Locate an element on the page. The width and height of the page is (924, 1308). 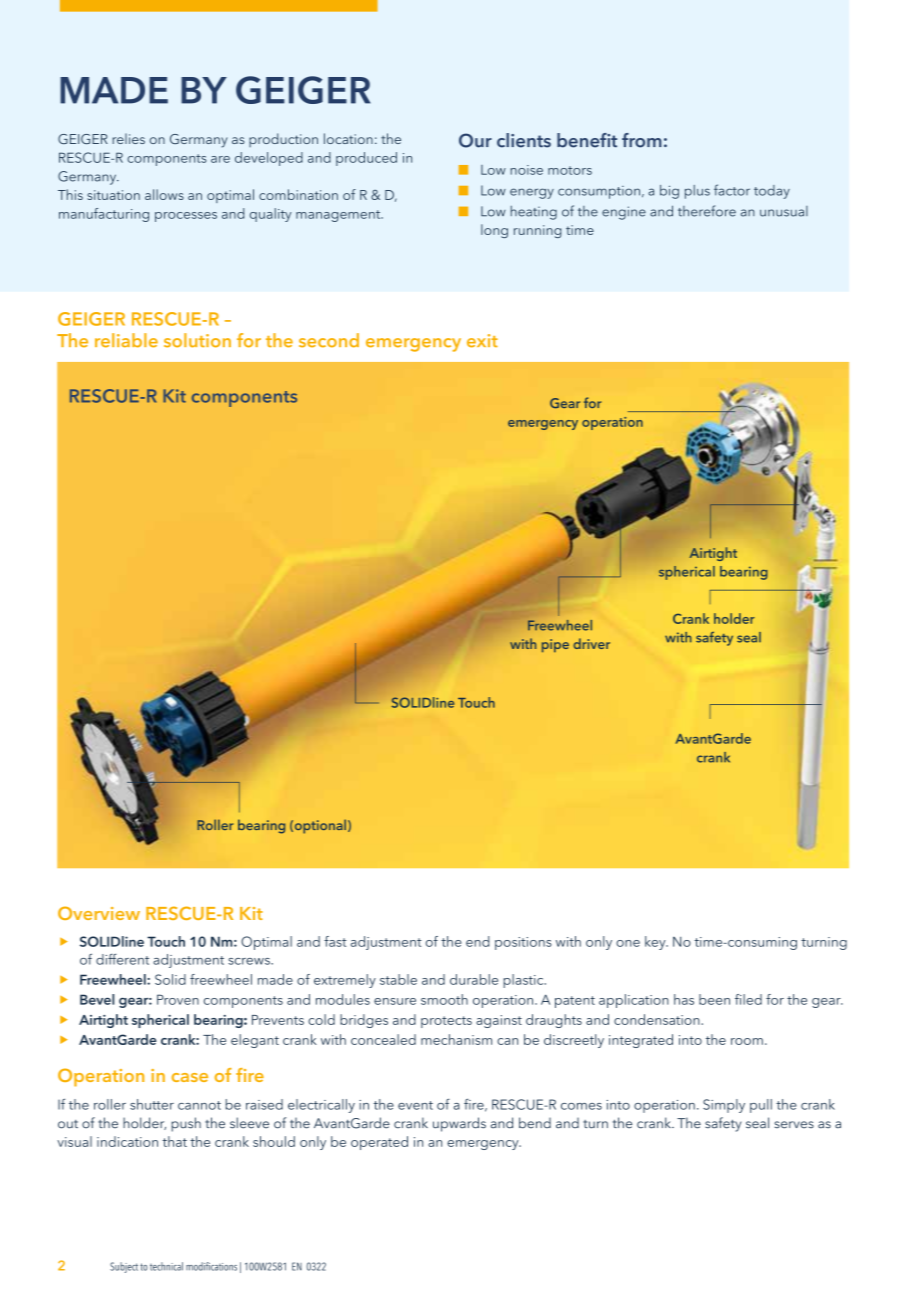
technical is located at coordinates (166, 1266).
